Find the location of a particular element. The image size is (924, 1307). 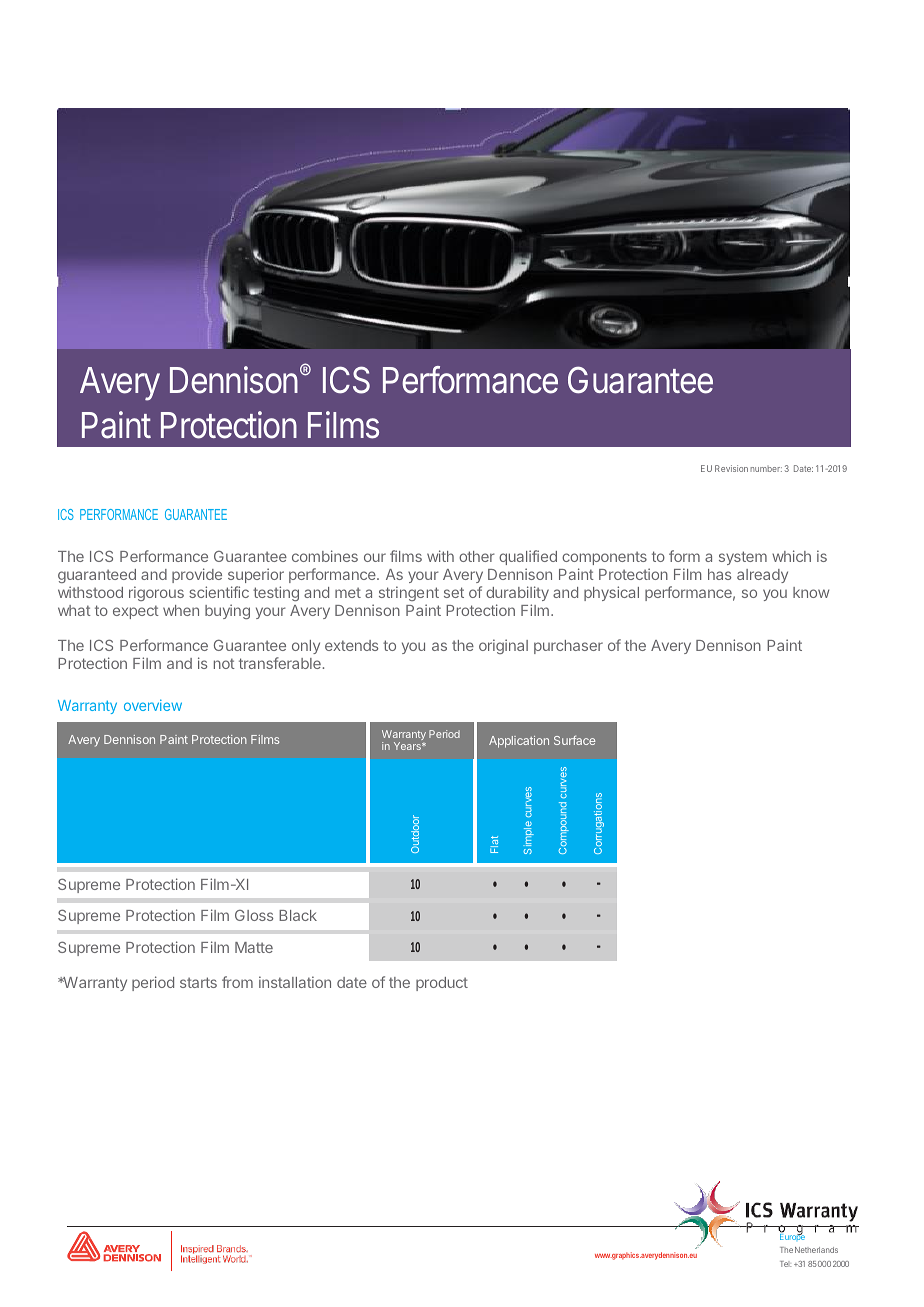

combines is located at coordinates (325, 556).
